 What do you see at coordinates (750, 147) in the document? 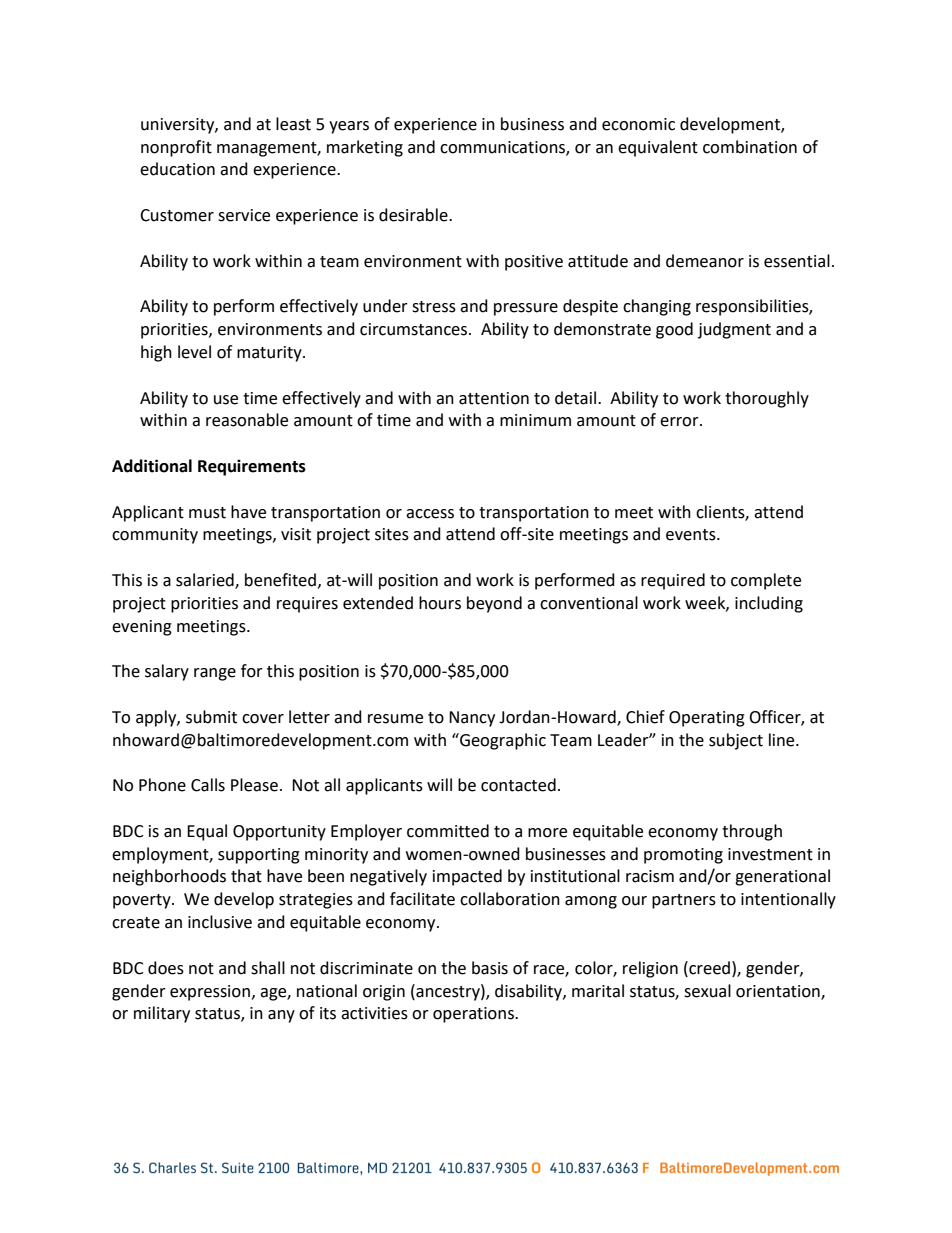
I see `combination` at bounding box center [750, 147].
